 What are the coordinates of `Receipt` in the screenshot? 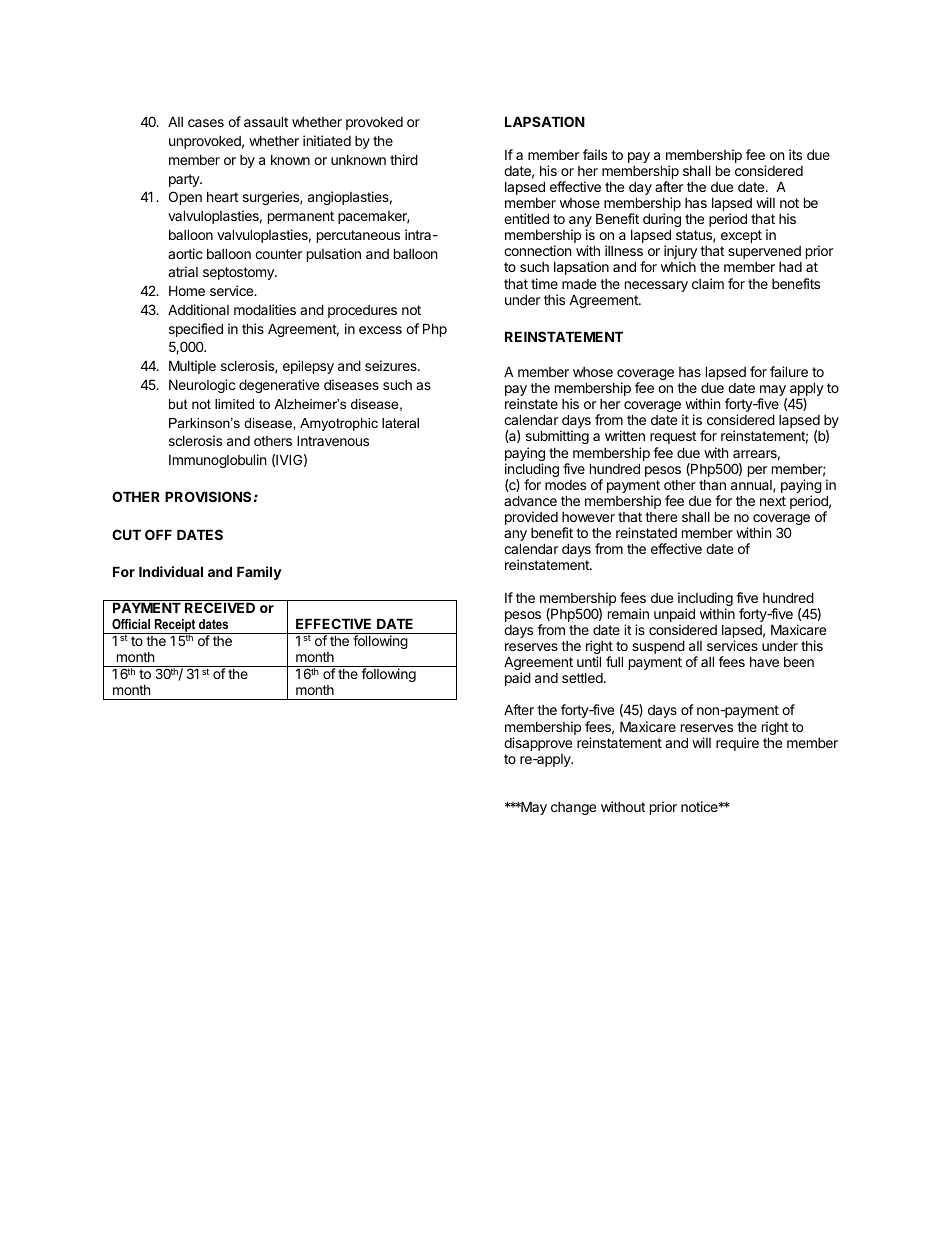 It's located at (175, 627).
